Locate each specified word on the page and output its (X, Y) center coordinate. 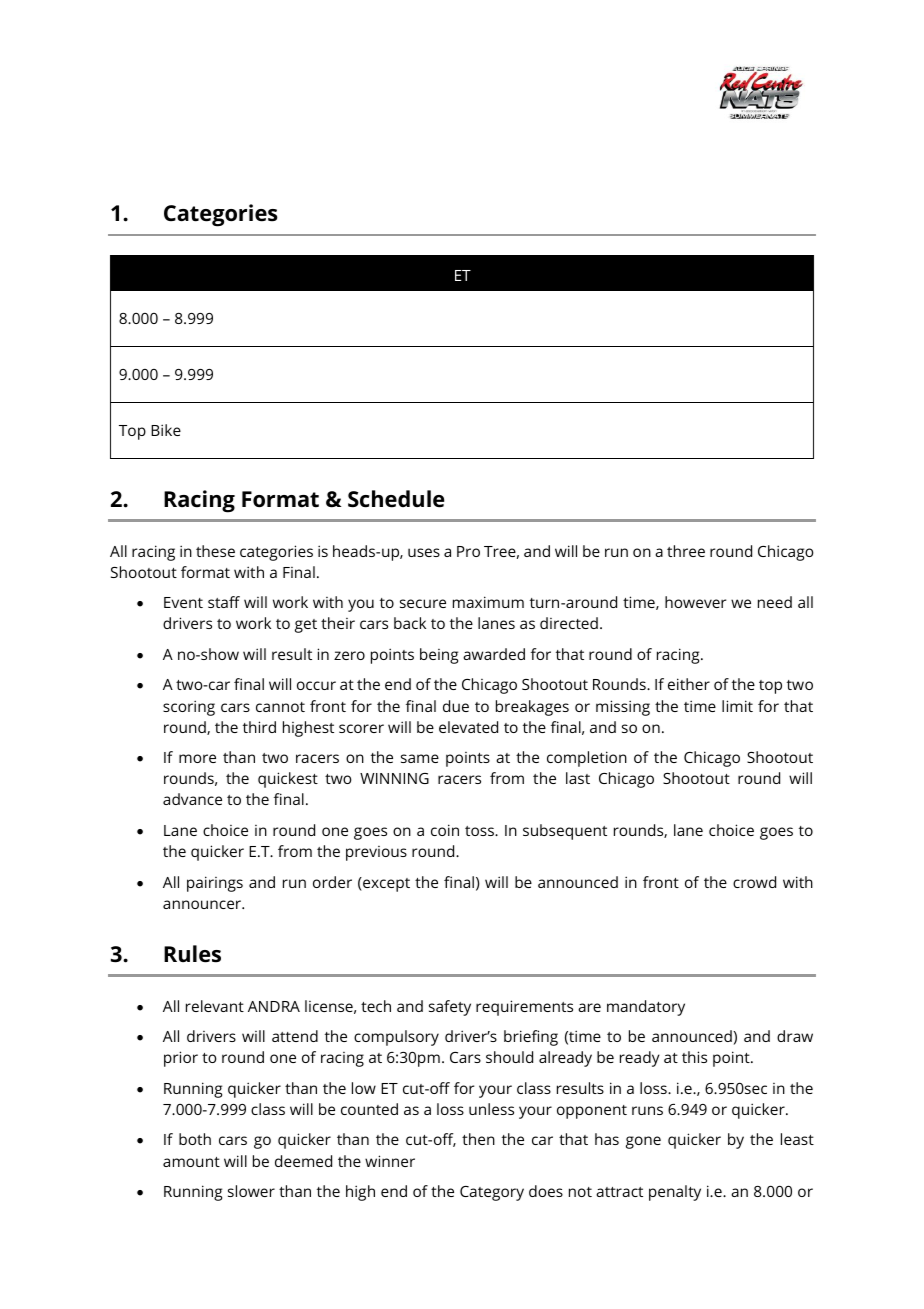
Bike (166, 430)
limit (737, 706)
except (385, 884)
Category (492, 1193)
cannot (280, 707)
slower (251, 1191)
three (686, 551)
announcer (203, 904)
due (456, 706)
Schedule (396, 499)
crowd (754, 882)
